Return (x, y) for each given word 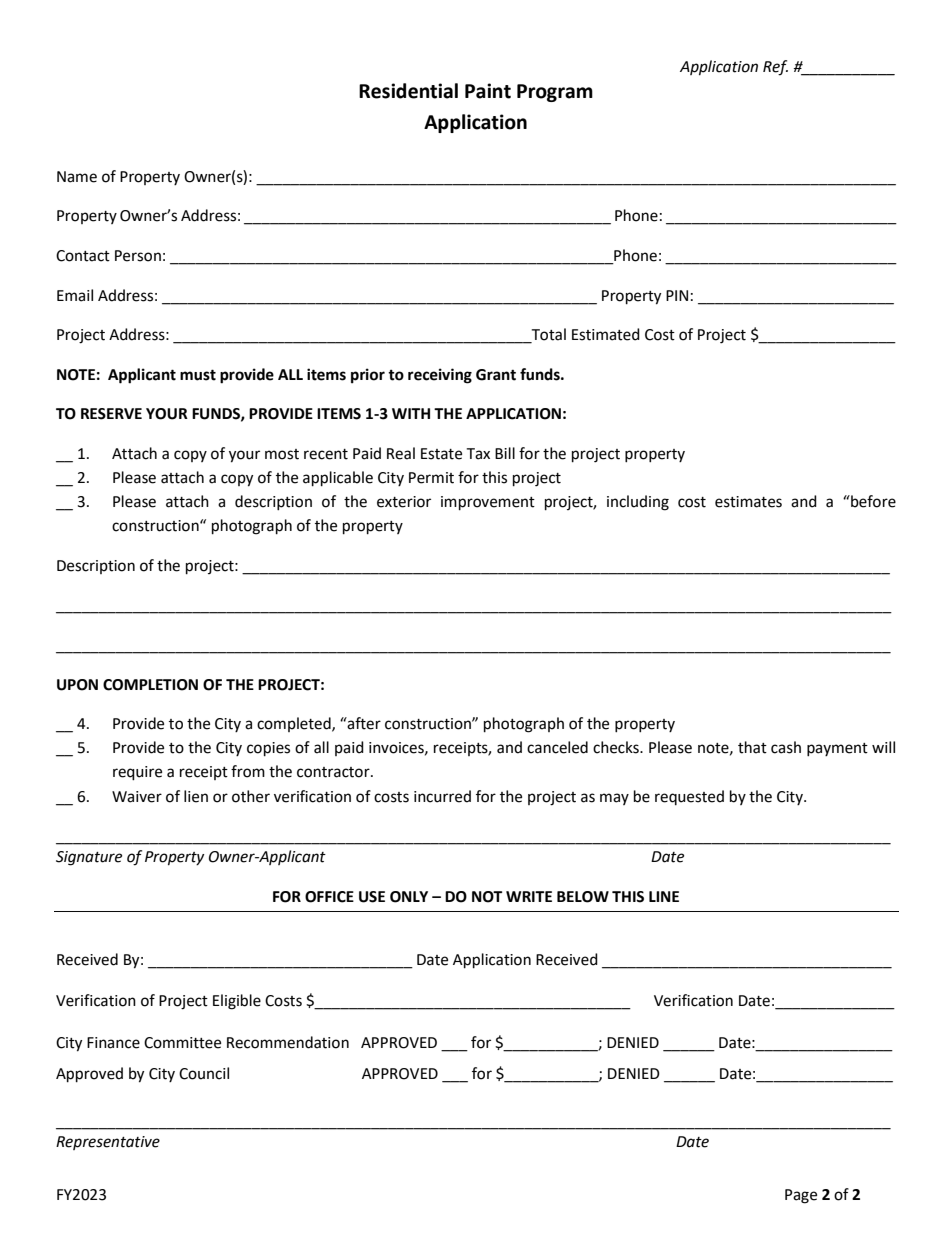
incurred (442, 796)
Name (77, 177)
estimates (748, 502)
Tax (478, 454)
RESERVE (111, 414)
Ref (775, 68)
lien (196, 796)
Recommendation (288, 1042)
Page (801, 1196)
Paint (488, 91)
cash (786, 747)
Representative (108, 1143)
